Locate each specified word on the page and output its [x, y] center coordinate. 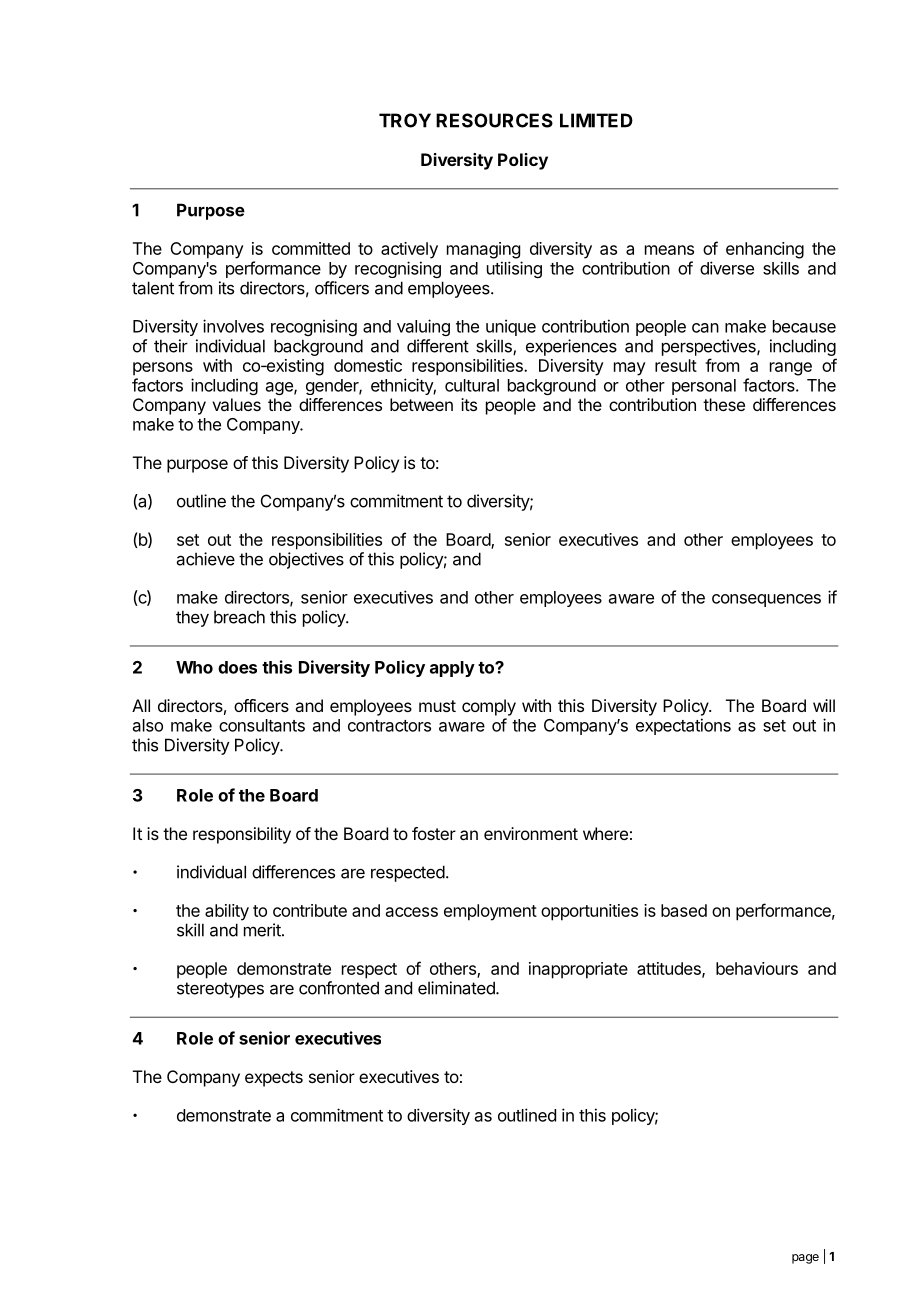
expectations [683, 726]
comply [489, 707]
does [237, 667]
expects [274, 1079]
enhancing [765, 250]
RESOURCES [494, 120]
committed [311, 248]
